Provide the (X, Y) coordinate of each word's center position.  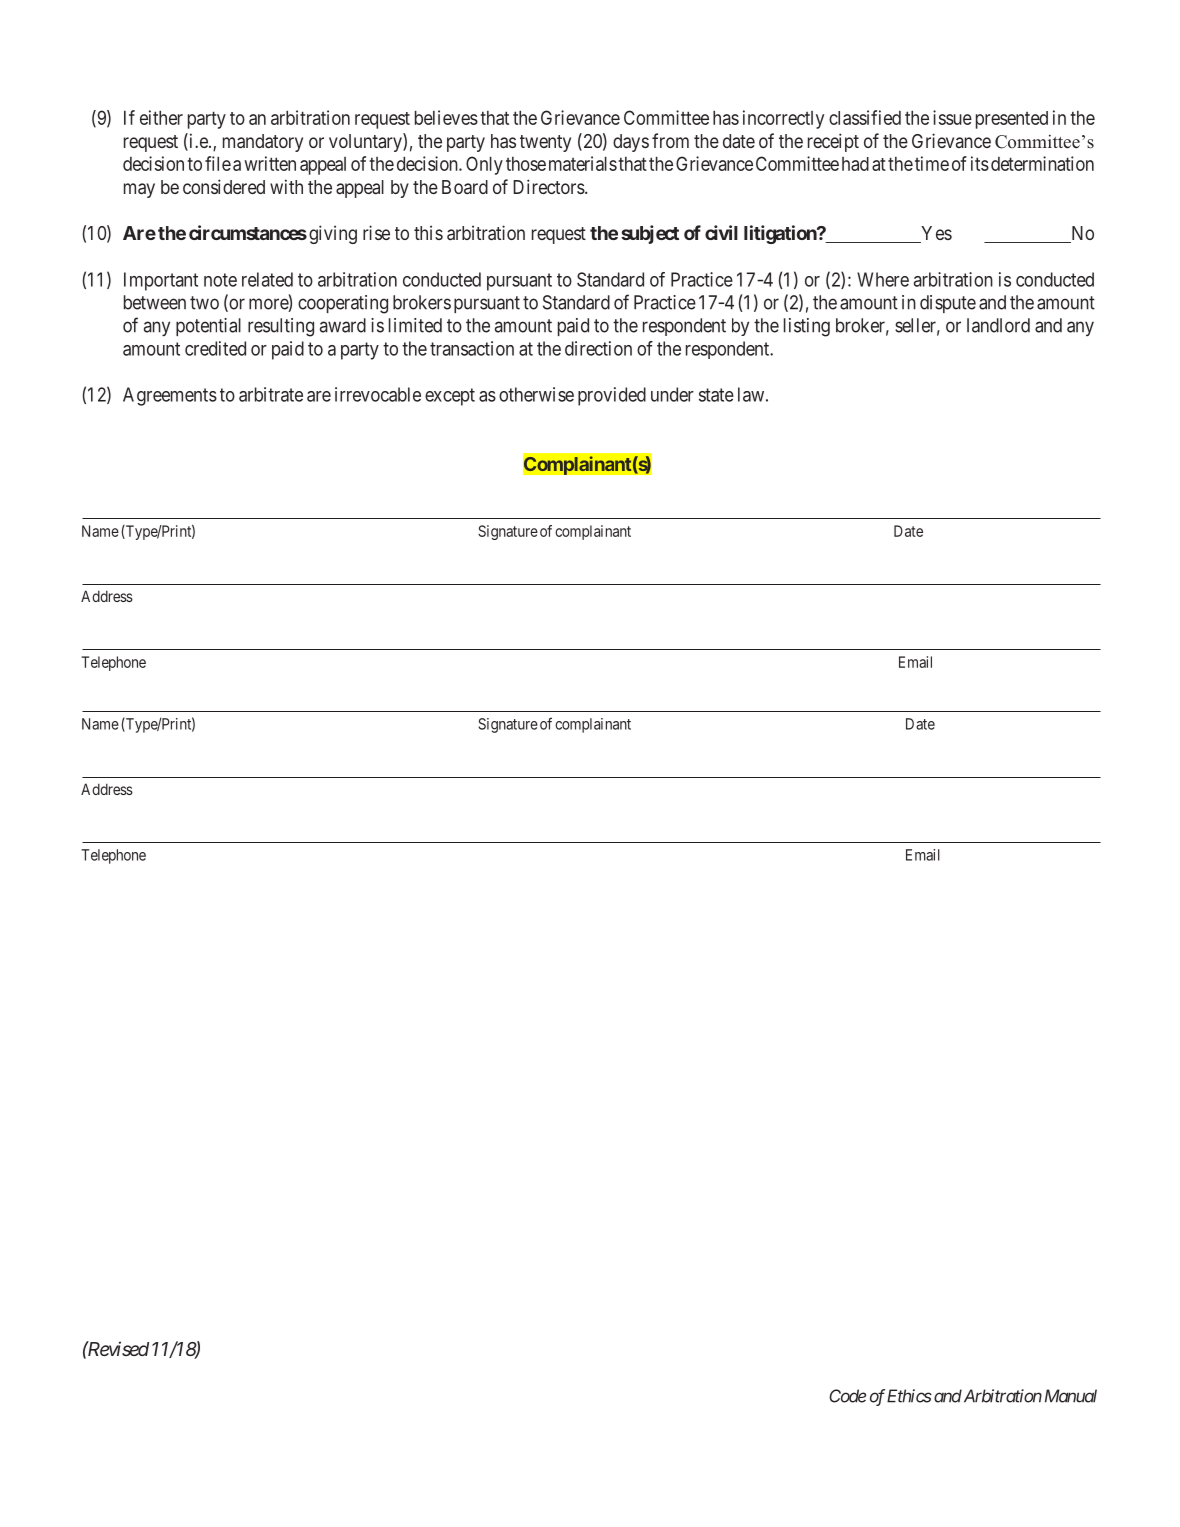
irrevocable (378, 394)
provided (612, 396)
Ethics (909, 1396)
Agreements (170, 396)
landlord (998, 325)
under (672, 394)
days (631, 143)
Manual (1071, 1396)
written (270, 163)
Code (847, 1396)
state (716, 395)
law (751, 394)
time (932, 163)
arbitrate (271, 394)
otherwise (536, 394)
